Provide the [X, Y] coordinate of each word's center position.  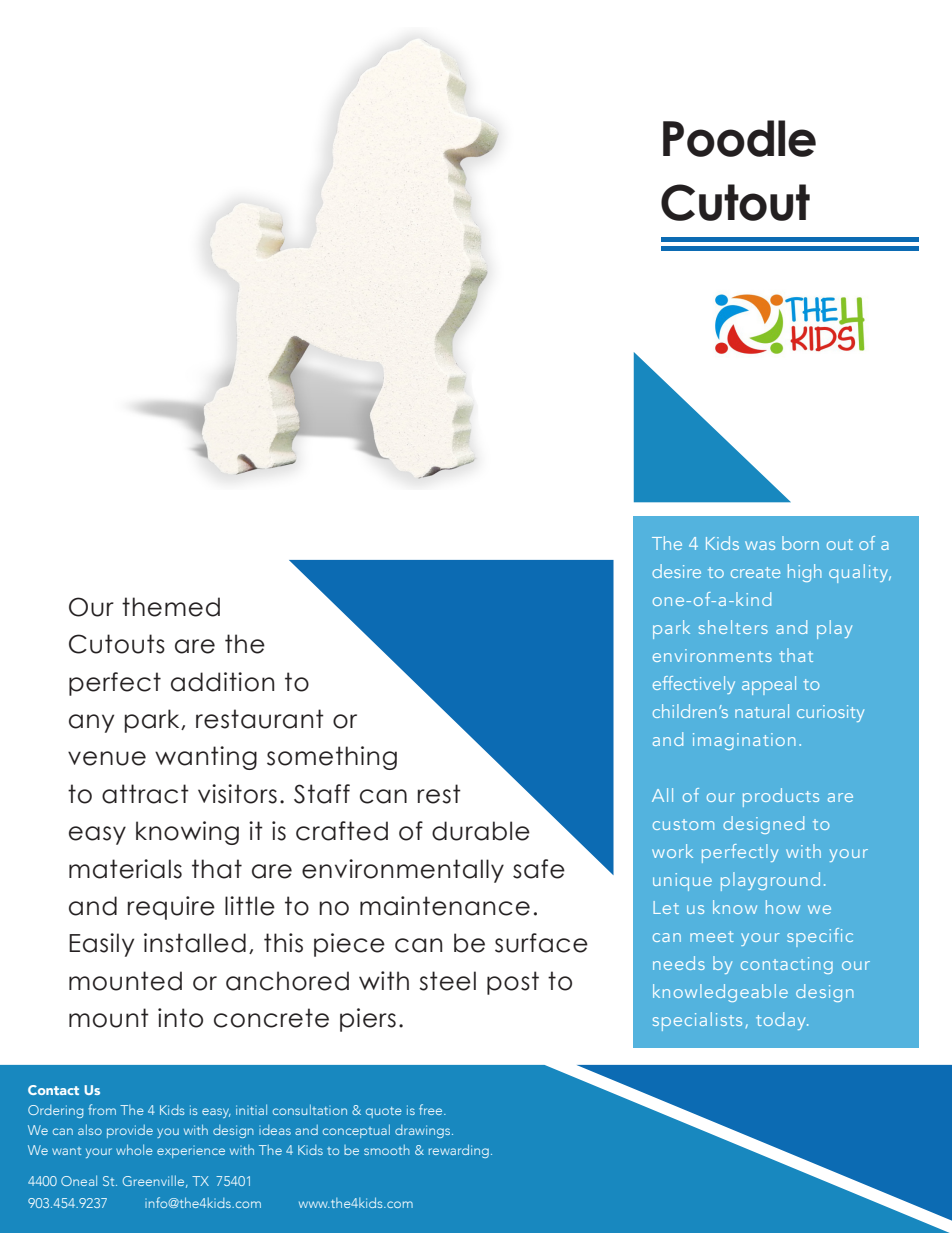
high [805, 573]
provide [130, 1131]
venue [107, 758]
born [800, 543]
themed [171, 607]
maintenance [445, 906]
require [171, 908]
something [332, 758]
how [783, 907]
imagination [744, 741]
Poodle [739, 138]
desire [676, 571]
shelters [733, 627]
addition [222, 682]
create [755, 572]
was [760, 545]
